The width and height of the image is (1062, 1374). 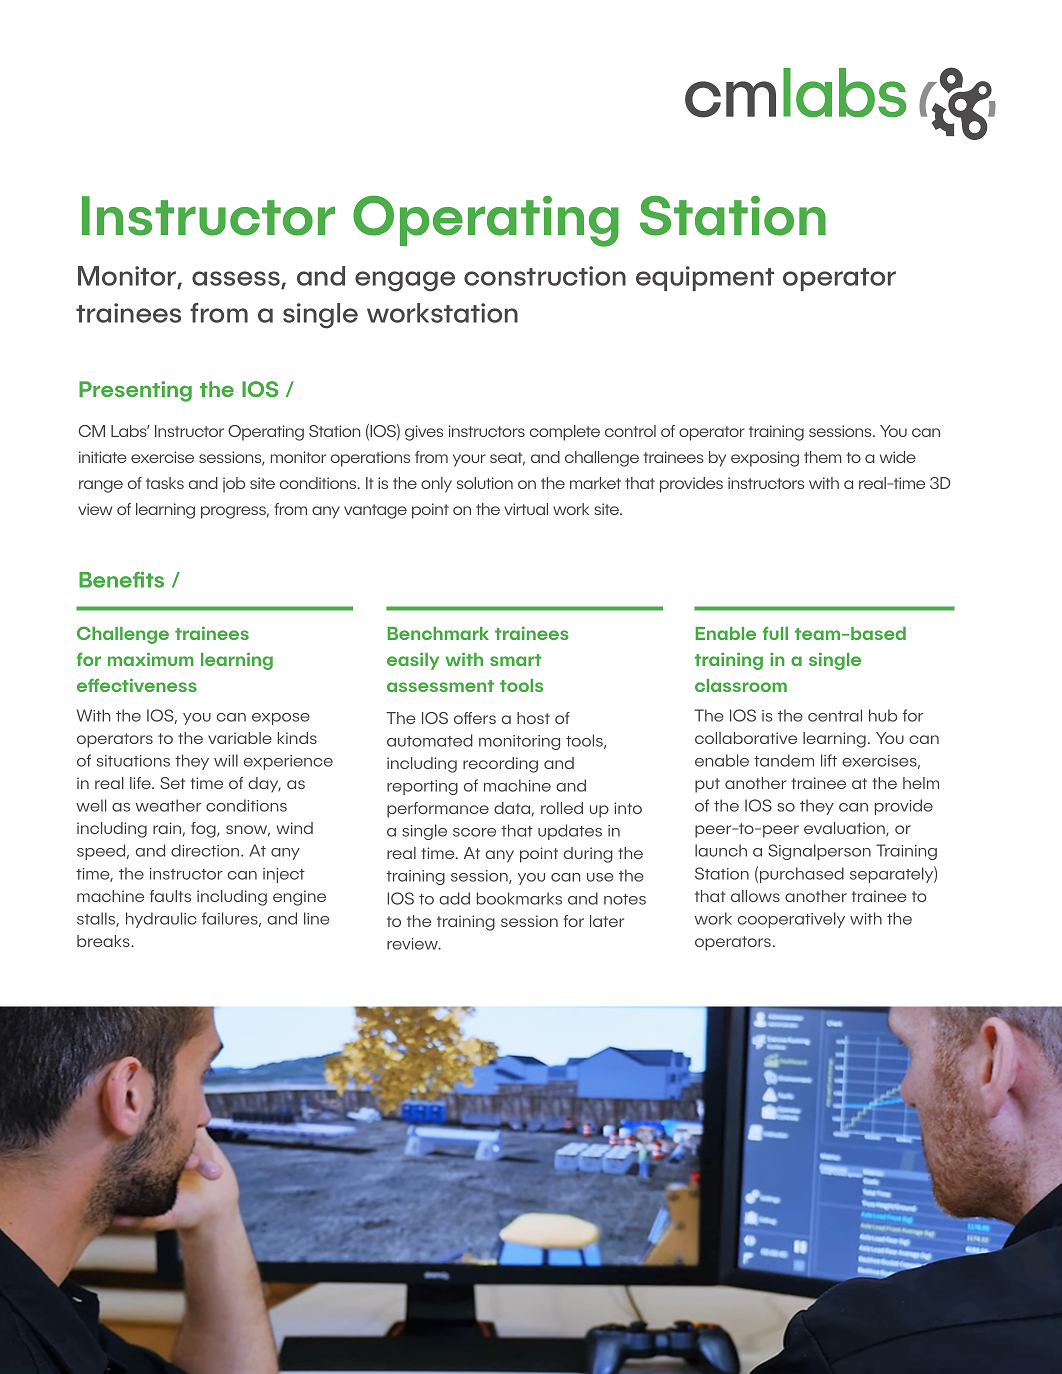 What do you see at coordinates (835, 715) in the image?
I see `central` at bounding box center [835, 715].
